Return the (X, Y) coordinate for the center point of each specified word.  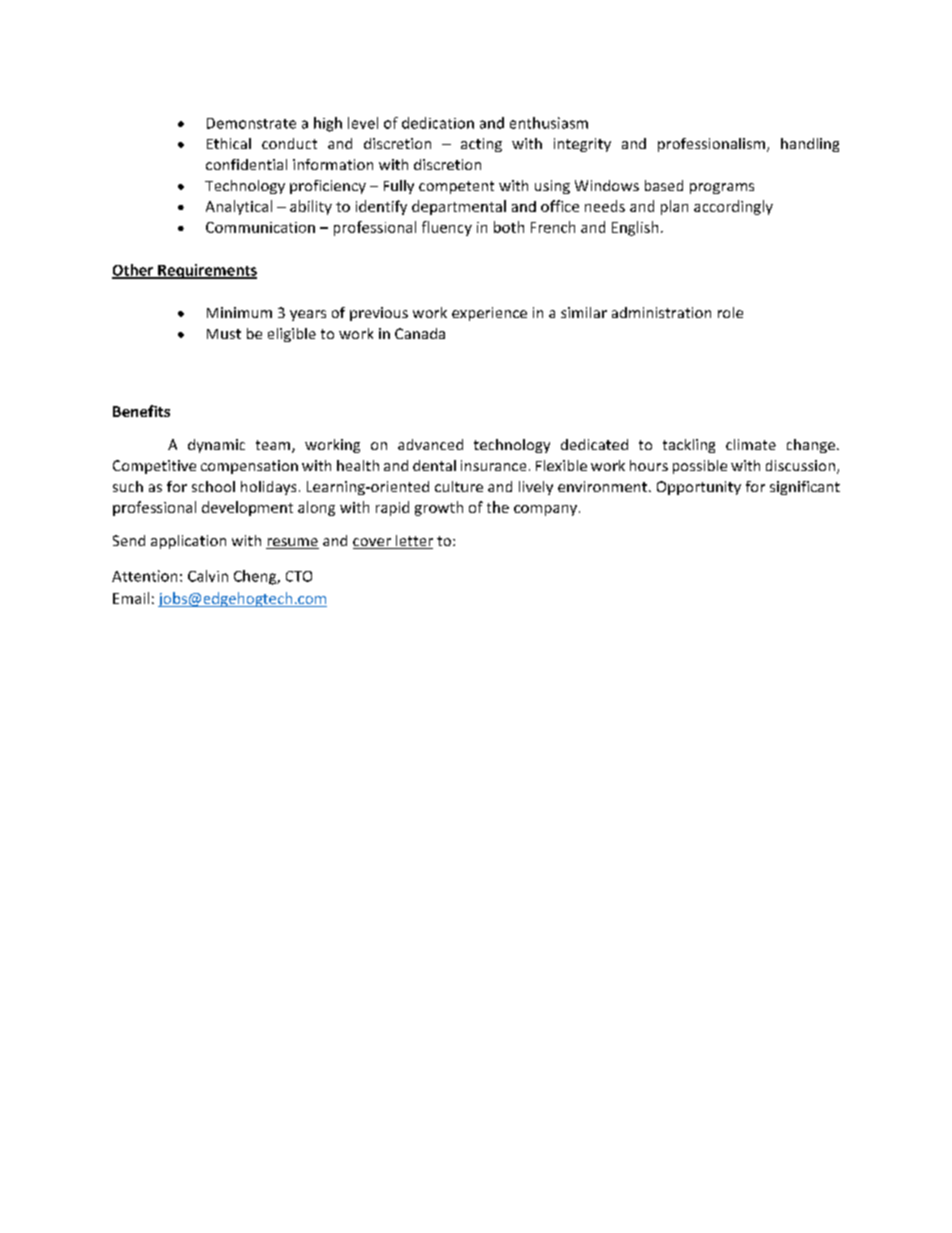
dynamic (216, 446)
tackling (689, 446)
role (730, 312)
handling (810, 145)
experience (489, 314)
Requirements (206, 271)
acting (481, 145)
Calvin (208, 576)
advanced (430, 444)
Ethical (229, 143)
